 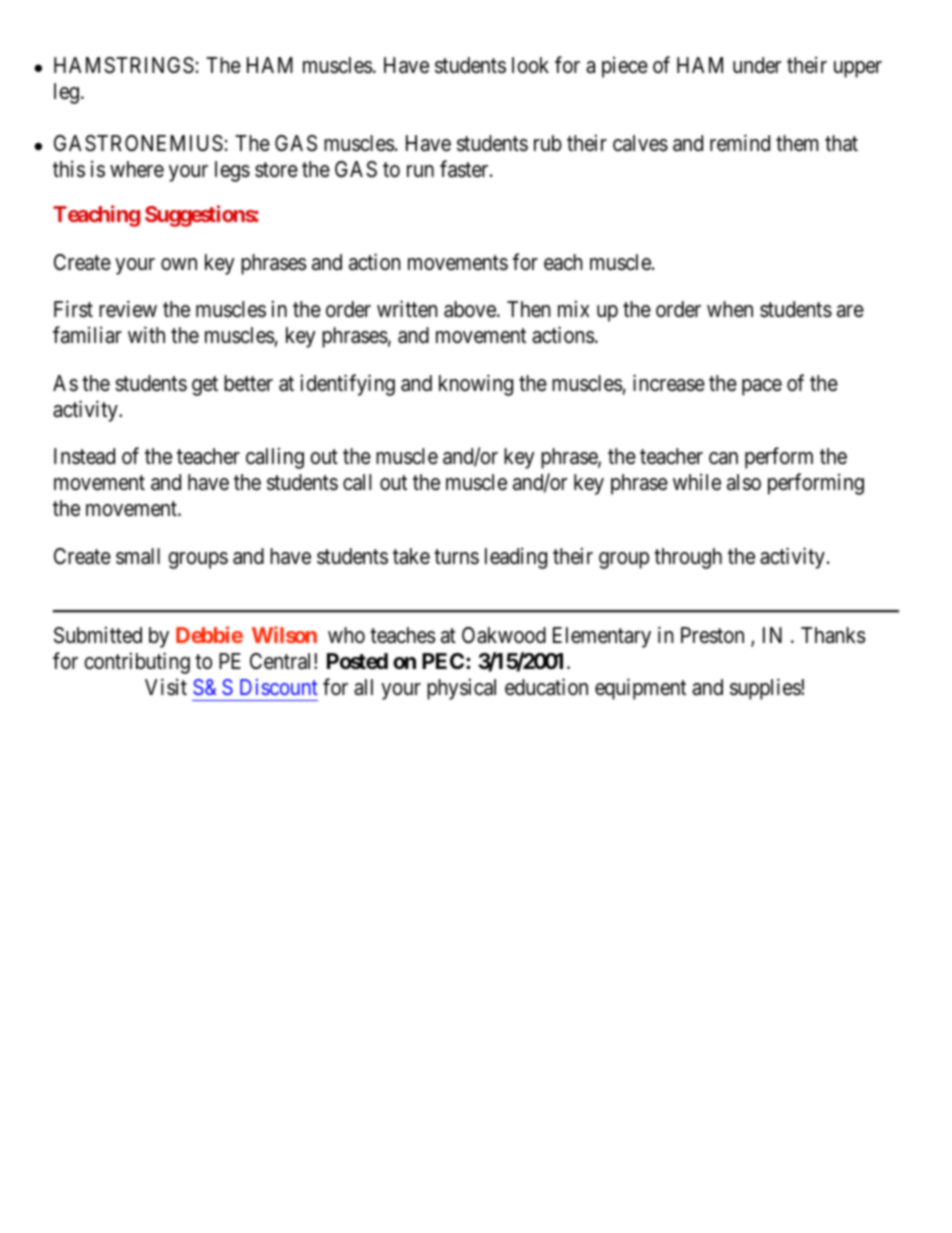 I want to click on Instead, so click(x=84, y=456).
